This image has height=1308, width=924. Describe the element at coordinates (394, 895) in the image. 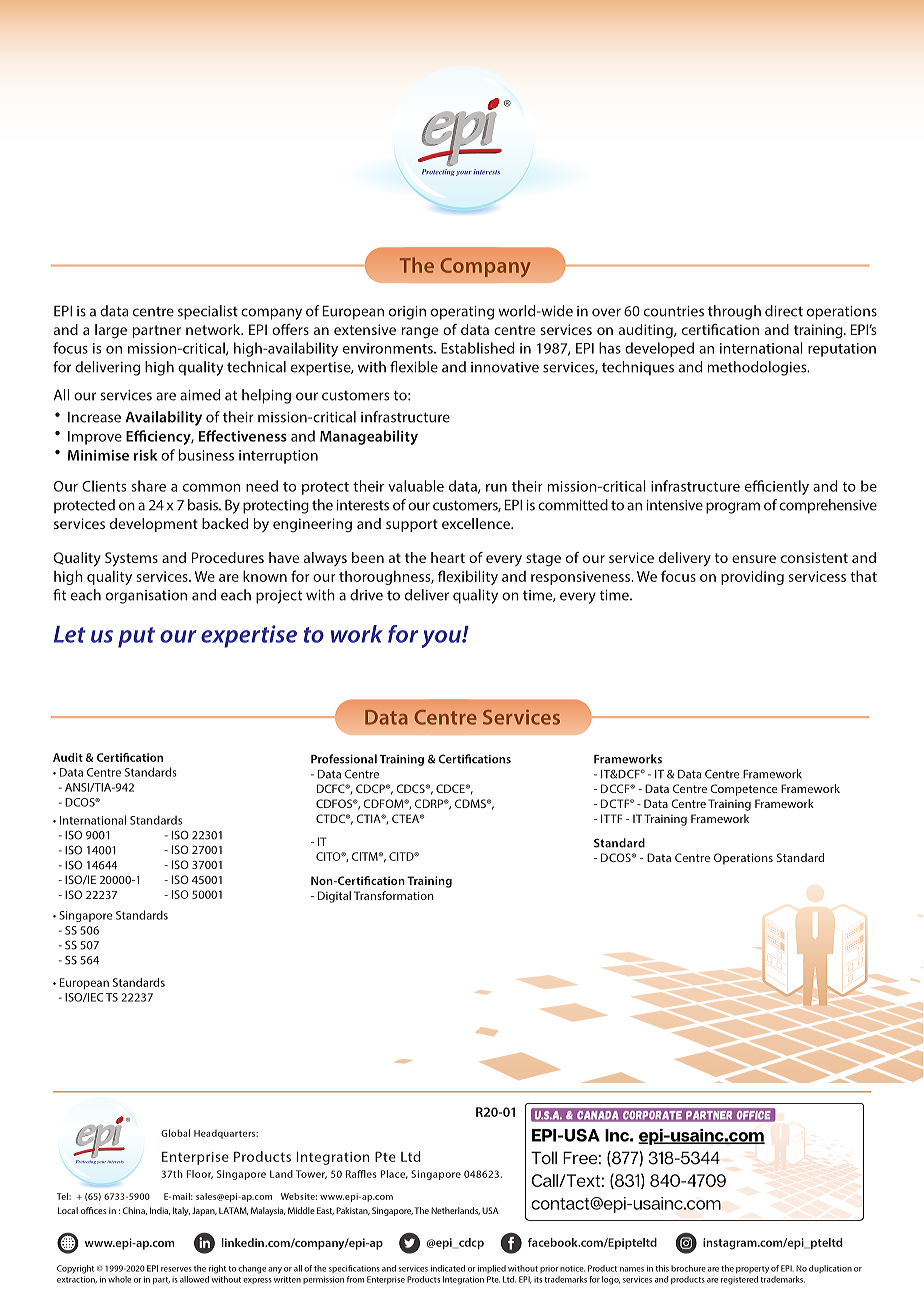

I see `Transformation` at that location.
